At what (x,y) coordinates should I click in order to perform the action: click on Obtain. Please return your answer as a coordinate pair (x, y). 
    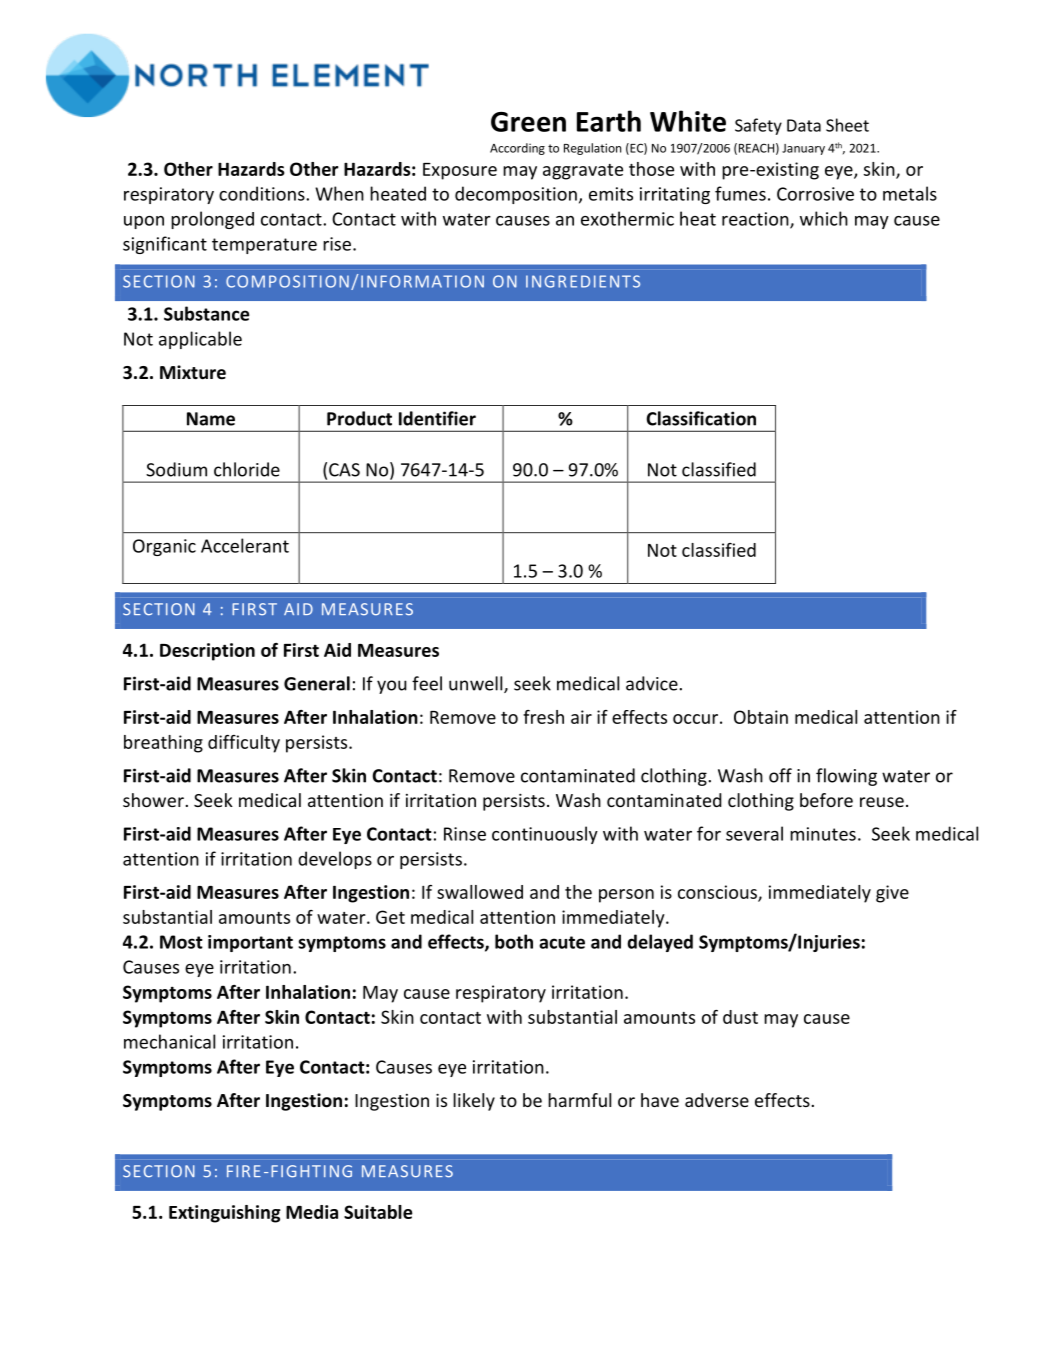
    Looking at the image, I should click on (761, 717).
